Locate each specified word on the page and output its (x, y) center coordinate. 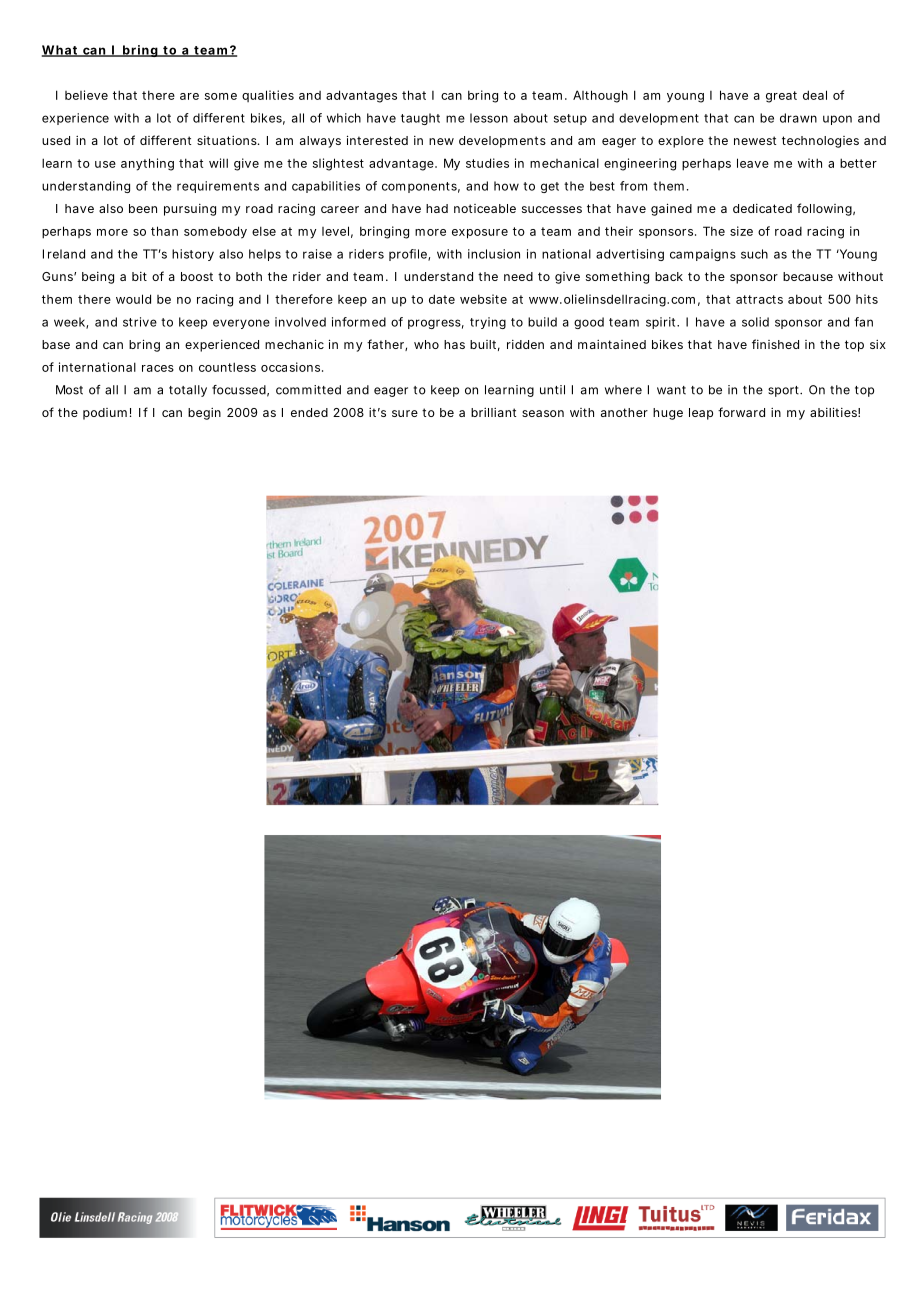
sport (785, 391)
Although (600, 96)
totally (188, 391)
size (741, 231)
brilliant (493, 412)
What (61, 51)
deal (815, 95)
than (164, 231)
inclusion (494, 254)
